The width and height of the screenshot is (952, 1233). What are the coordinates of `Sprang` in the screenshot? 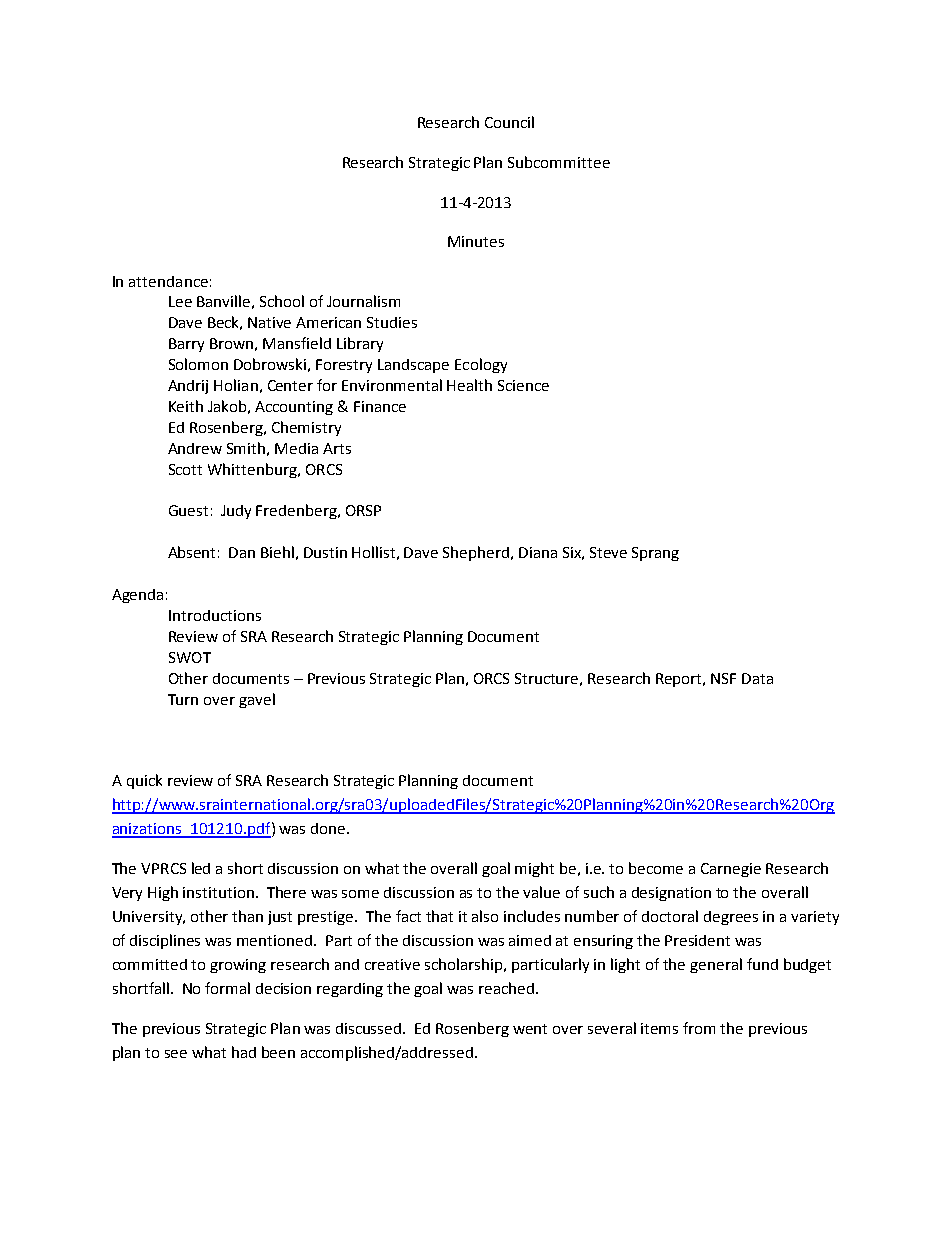 It's located at (655, 554).
